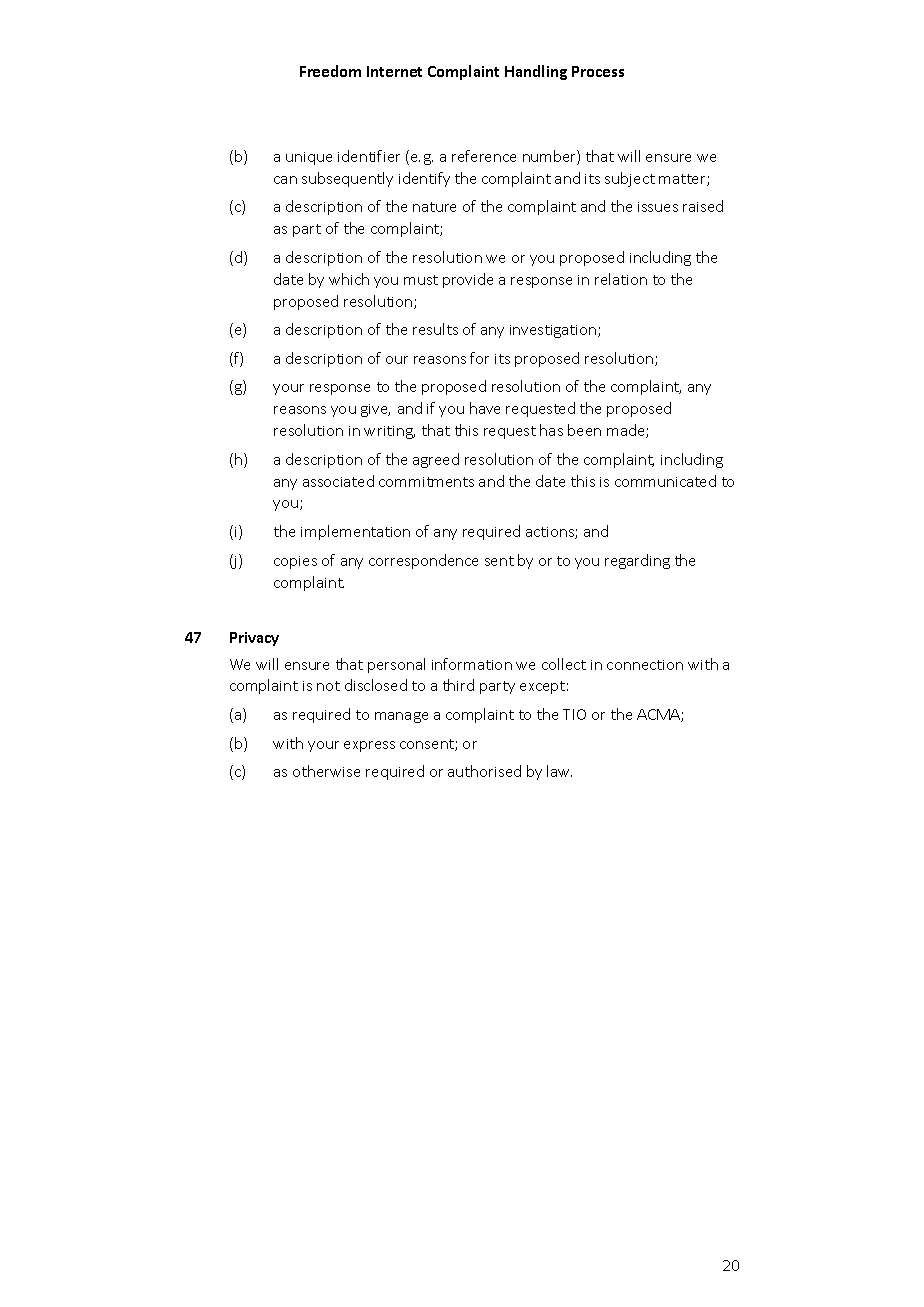 The width and height of the screenshot is (924, 1307). What do you see at coordinates (598, 71) in the screenshot?
I see `Process` at bounding box center [598, 71].
